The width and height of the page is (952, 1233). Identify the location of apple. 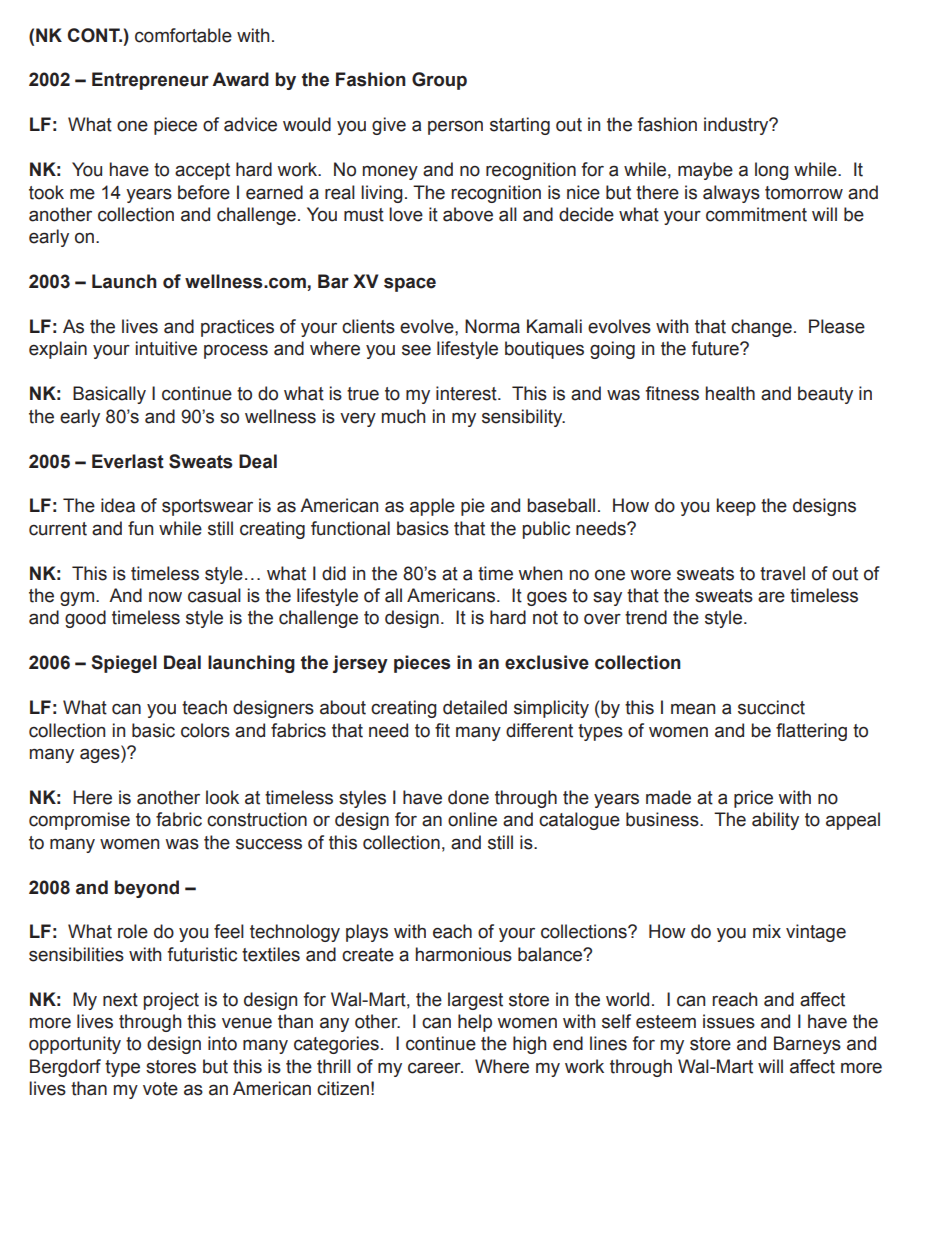
(432, 507).
